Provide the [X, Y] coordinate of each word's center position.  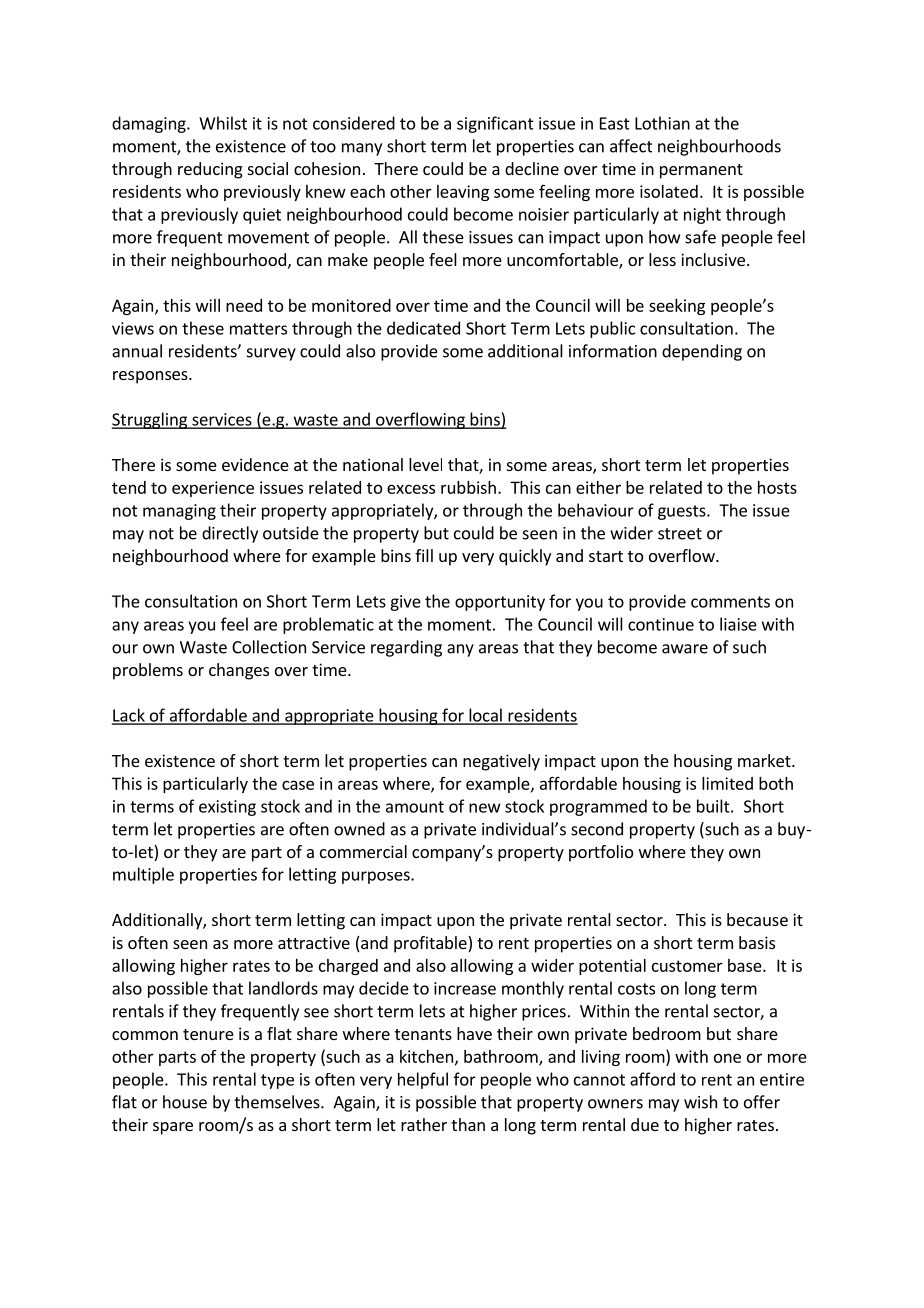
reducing [210, 170]
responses [151, 377]
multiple [143, 875]
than [468, 1124]
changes [239, 671]
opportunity [500, 603]
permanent [701, 171]
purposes [377, 877]
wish [700, 1102]
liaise [738, 624]
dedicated [423, 328]
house [185, 1102]
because [757, 919]
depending [702, 352]
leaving [463, 193]
